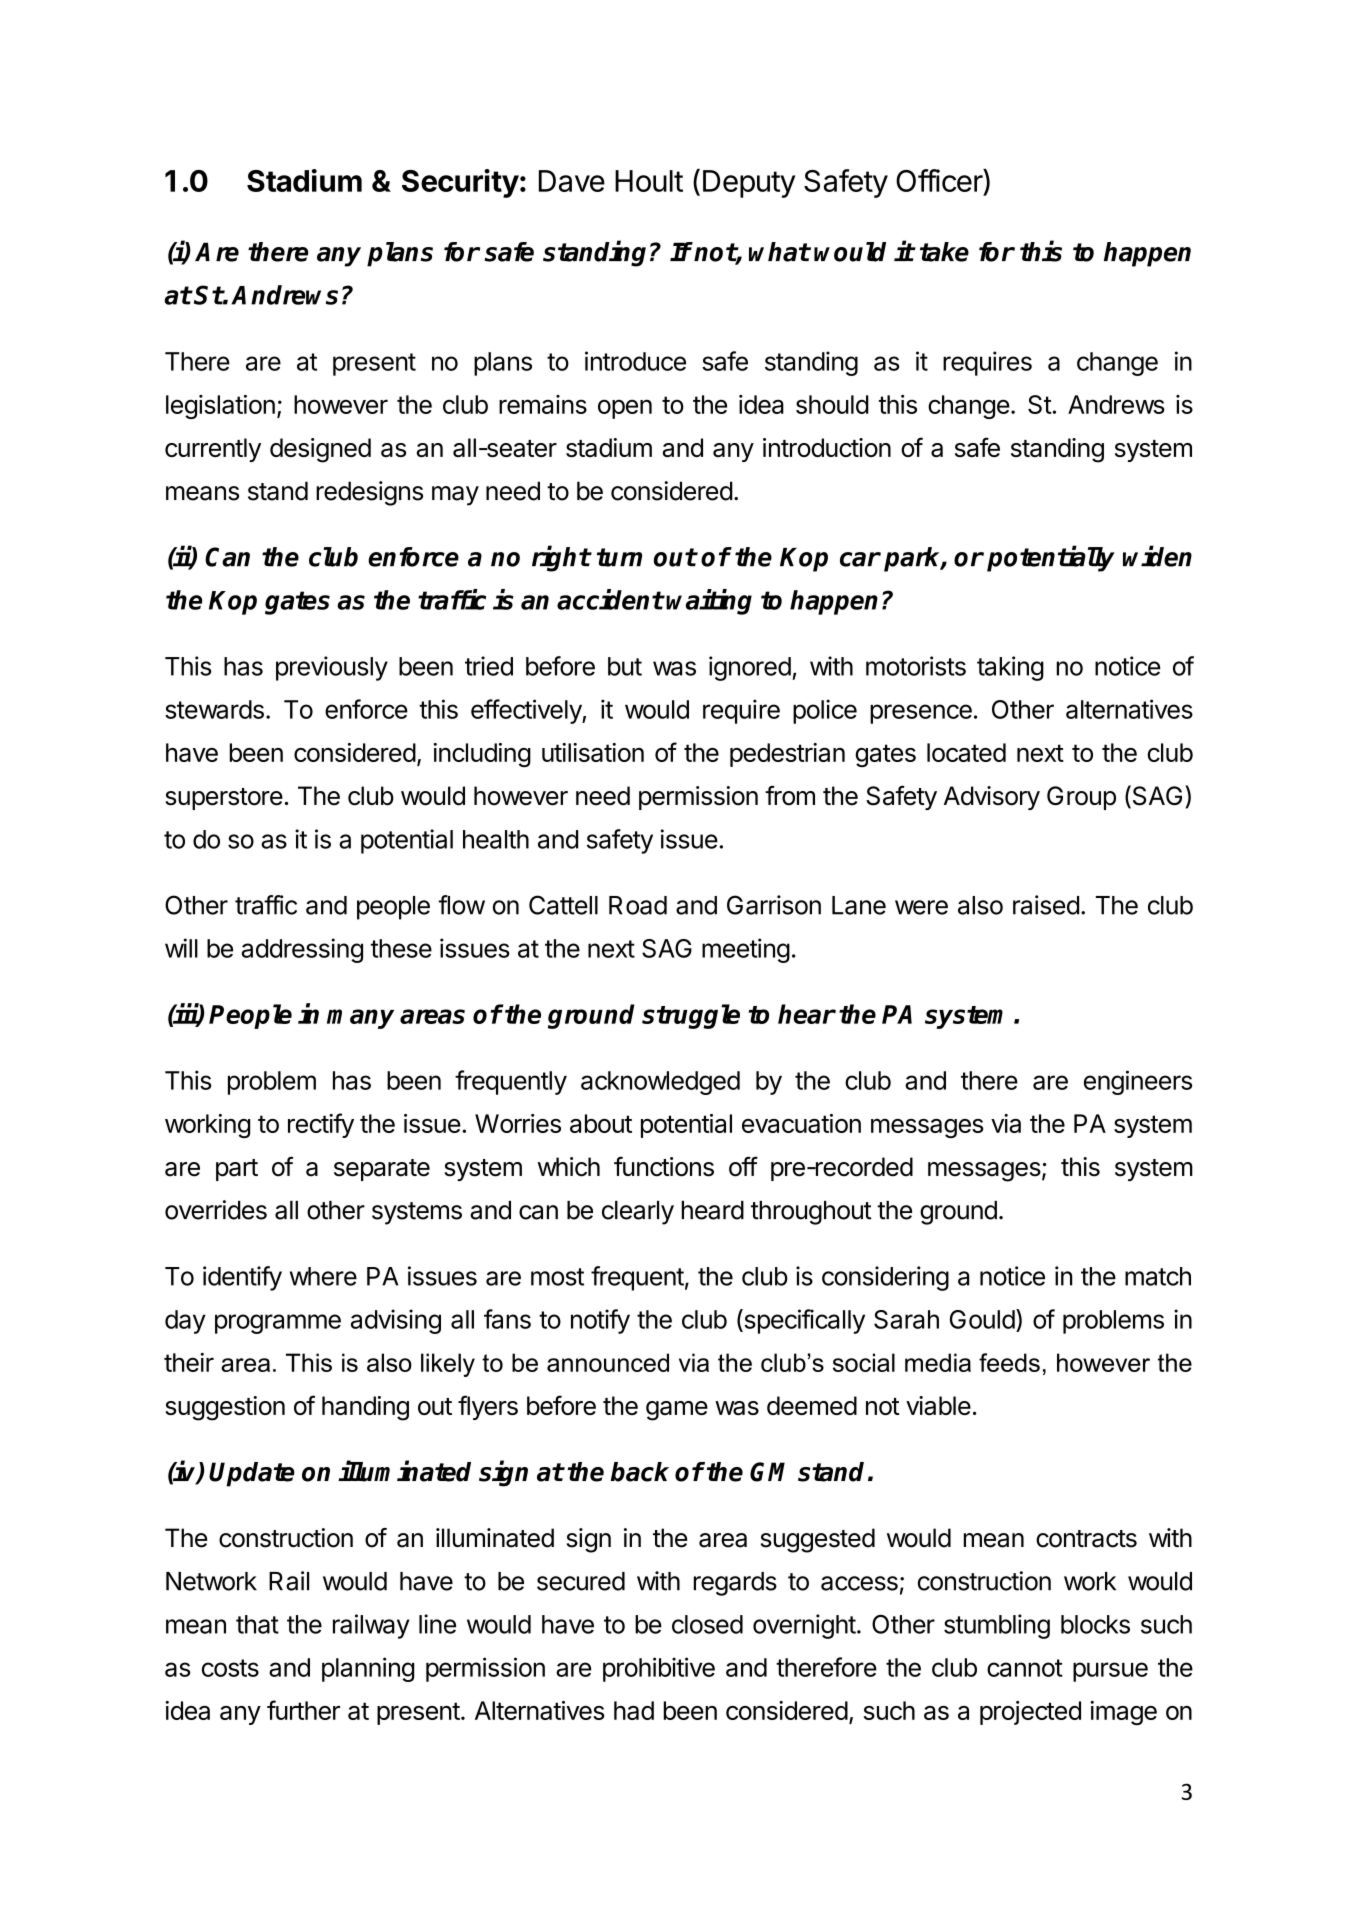 This screenshot has height=1918, width=1357. What do you see at coordinates (638, 905) in the screenshot?
I see `Road` at bounding box center [638, 905].
